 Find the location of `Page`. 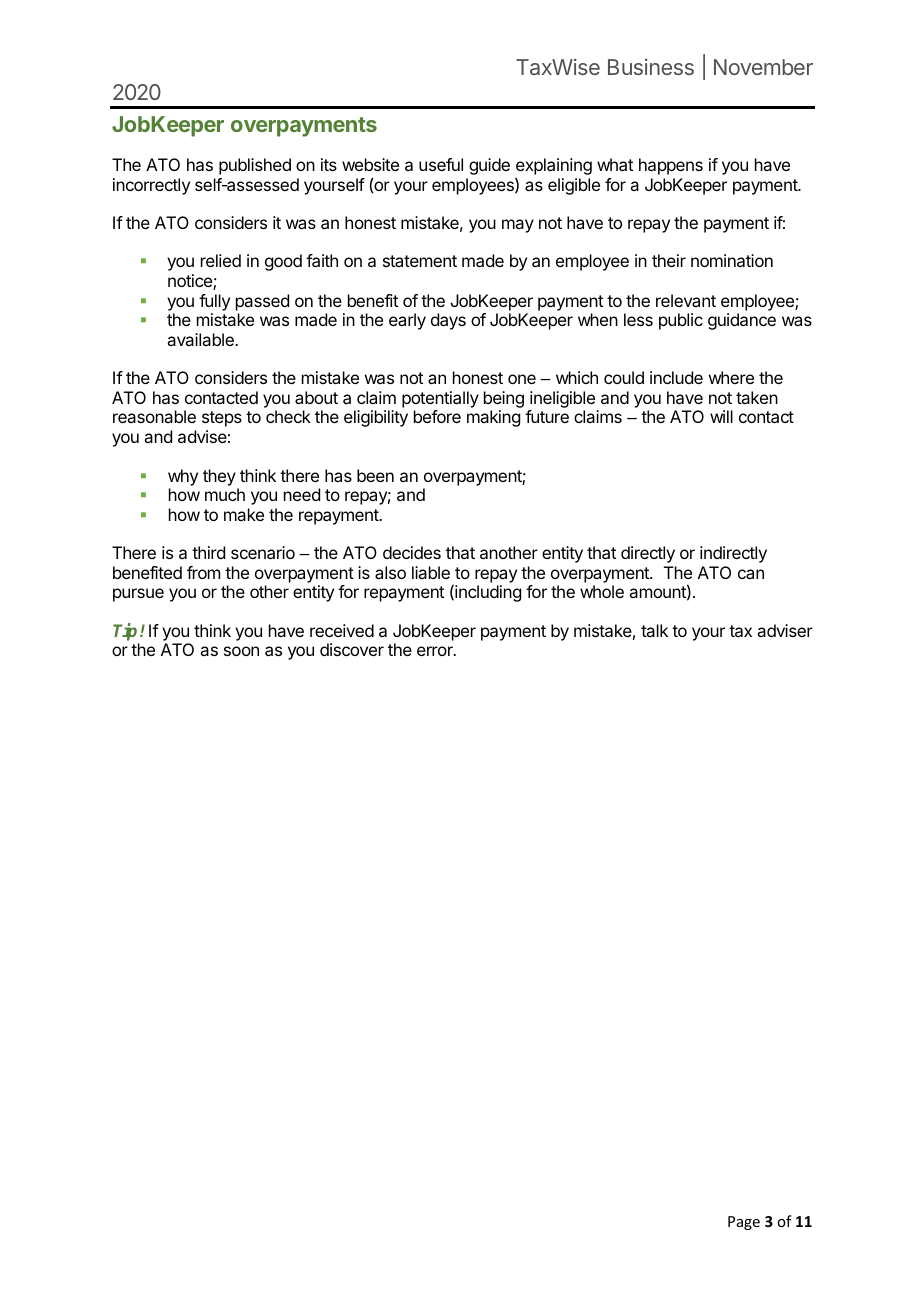

Page is located at coordinates (744, 1223).
